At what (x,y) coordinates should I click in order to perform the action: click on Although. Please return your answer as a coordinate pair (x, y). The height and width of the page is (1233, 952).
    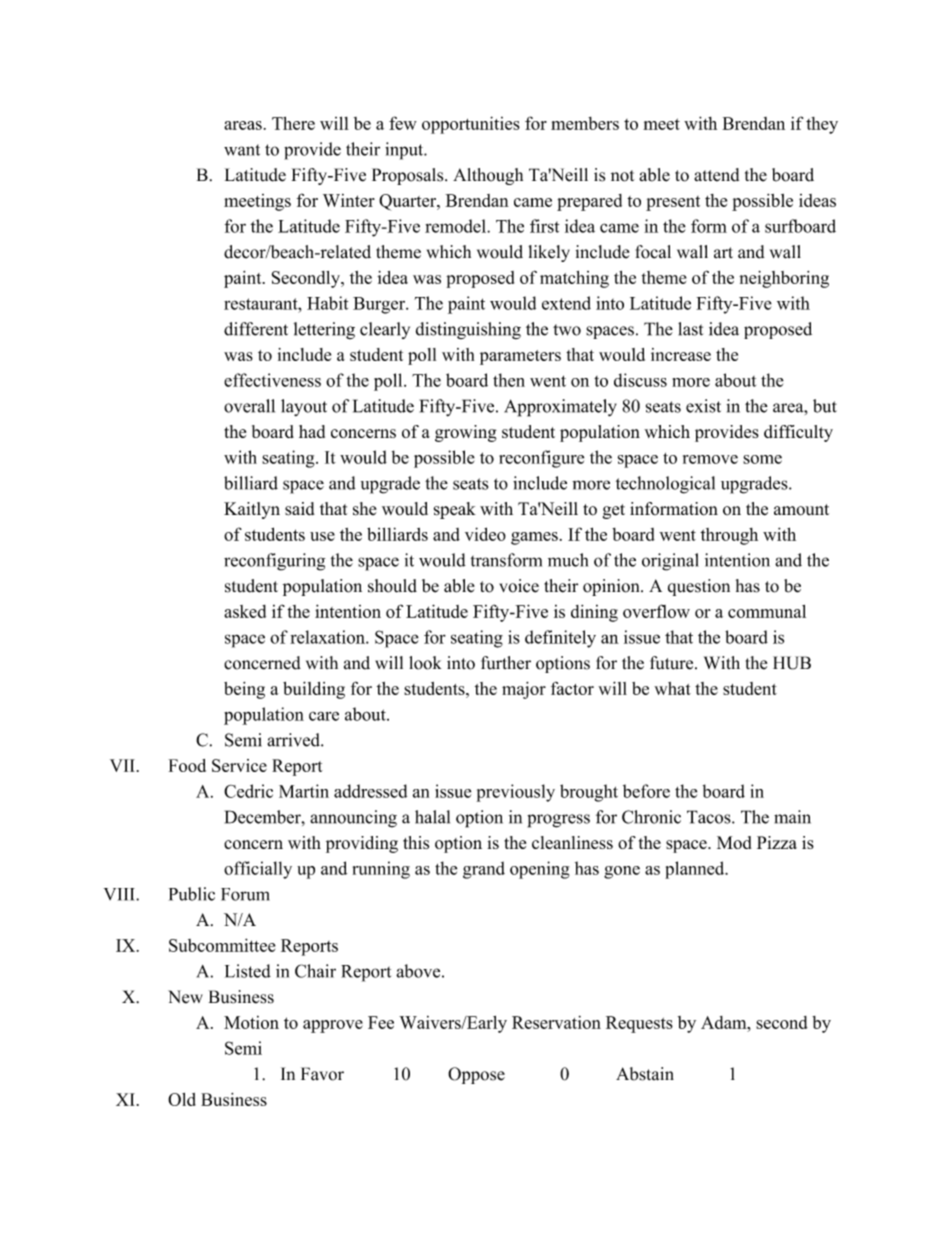
    Looking at the image, I should click on (488, 176).
